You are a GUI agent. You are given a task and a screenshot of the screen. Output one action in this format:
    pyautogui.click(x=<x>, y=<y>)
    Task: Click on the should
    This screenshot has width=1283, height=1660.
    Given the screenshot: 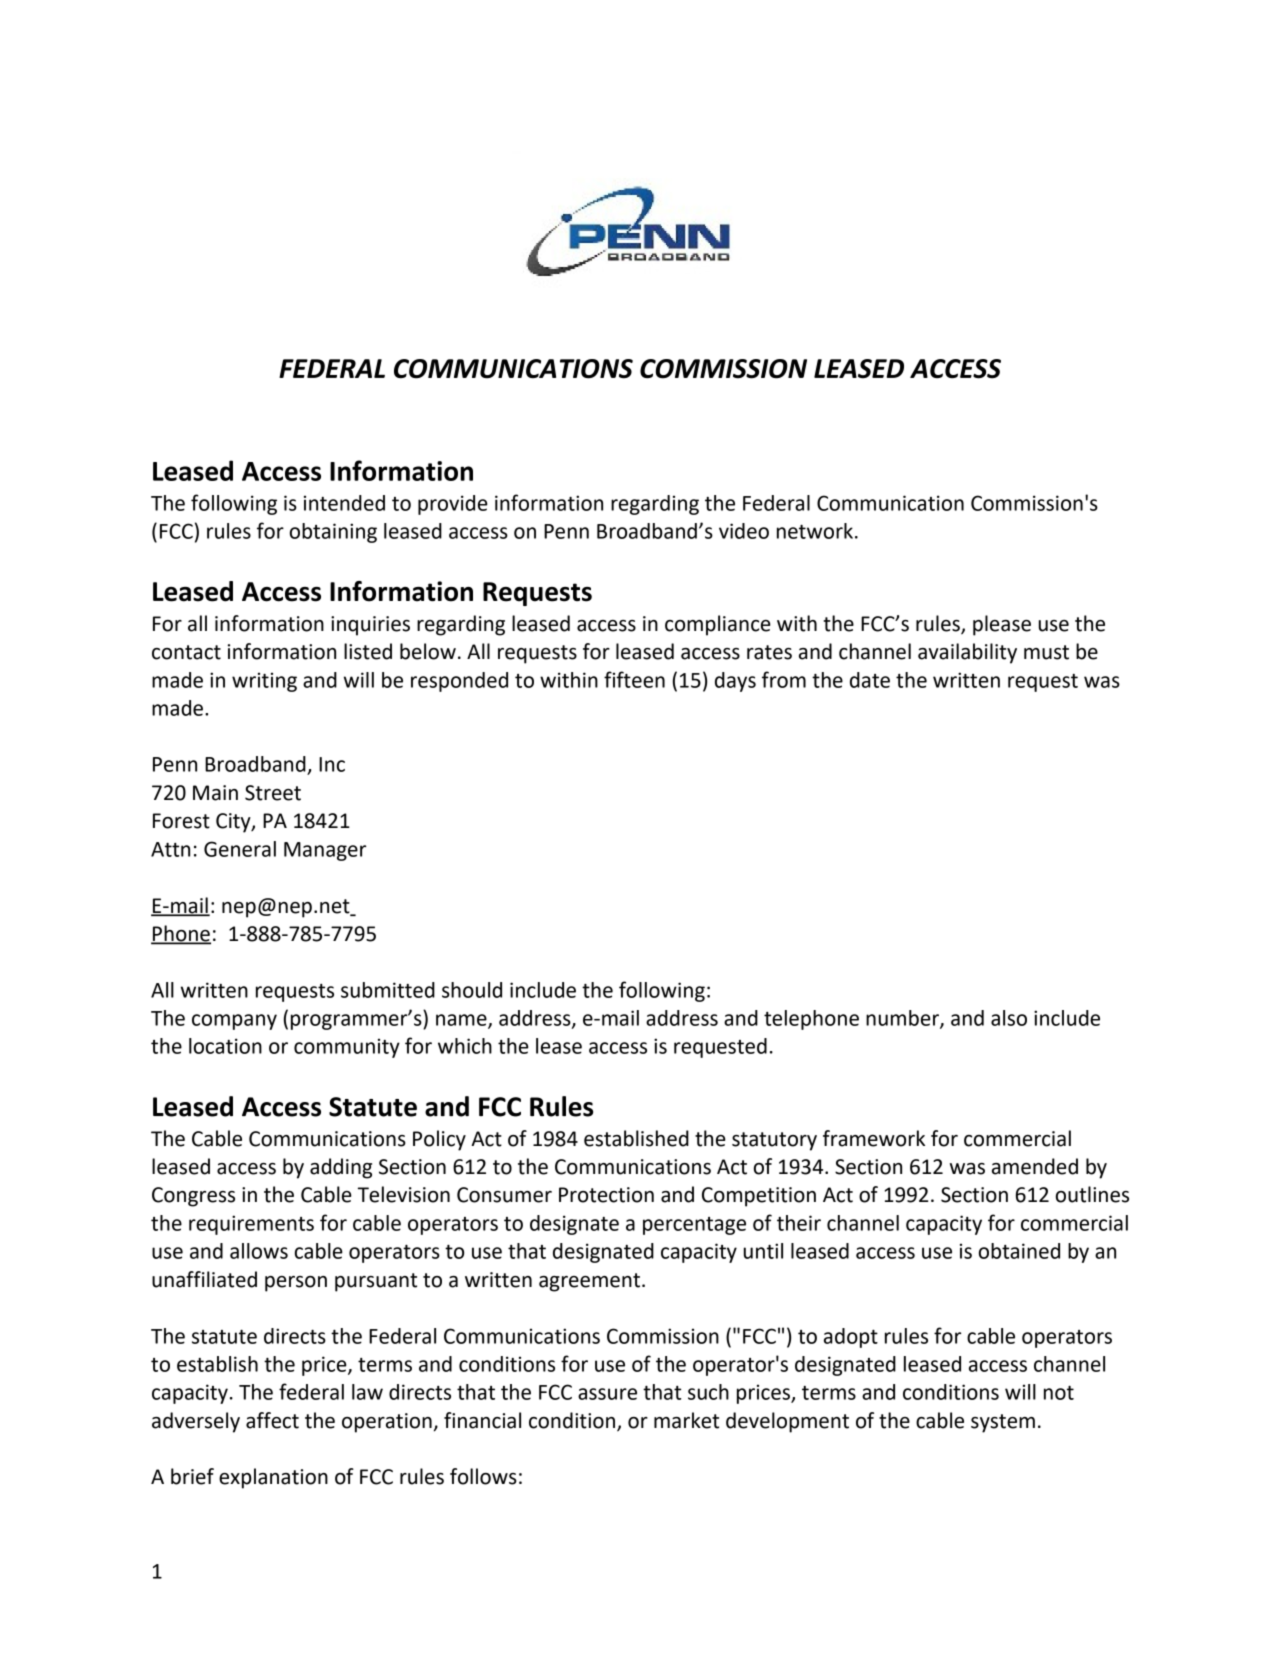 What is the action you would take?
    pyautogui.click(x=472, y=990)
